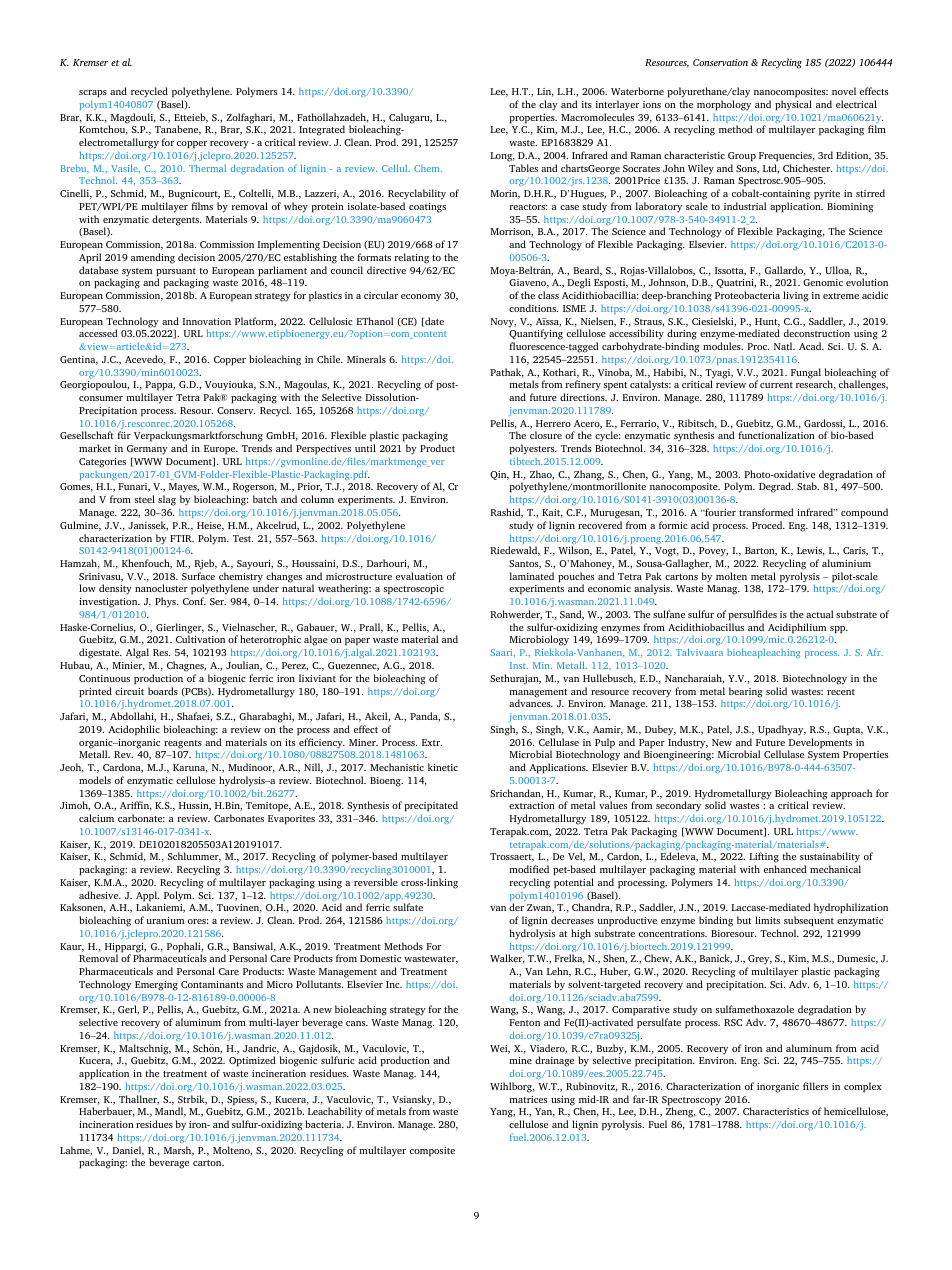 The image size is (952, 1270). Describe the element at coordinates (502, 157) in the screenshot. I see `Long` at that location.
